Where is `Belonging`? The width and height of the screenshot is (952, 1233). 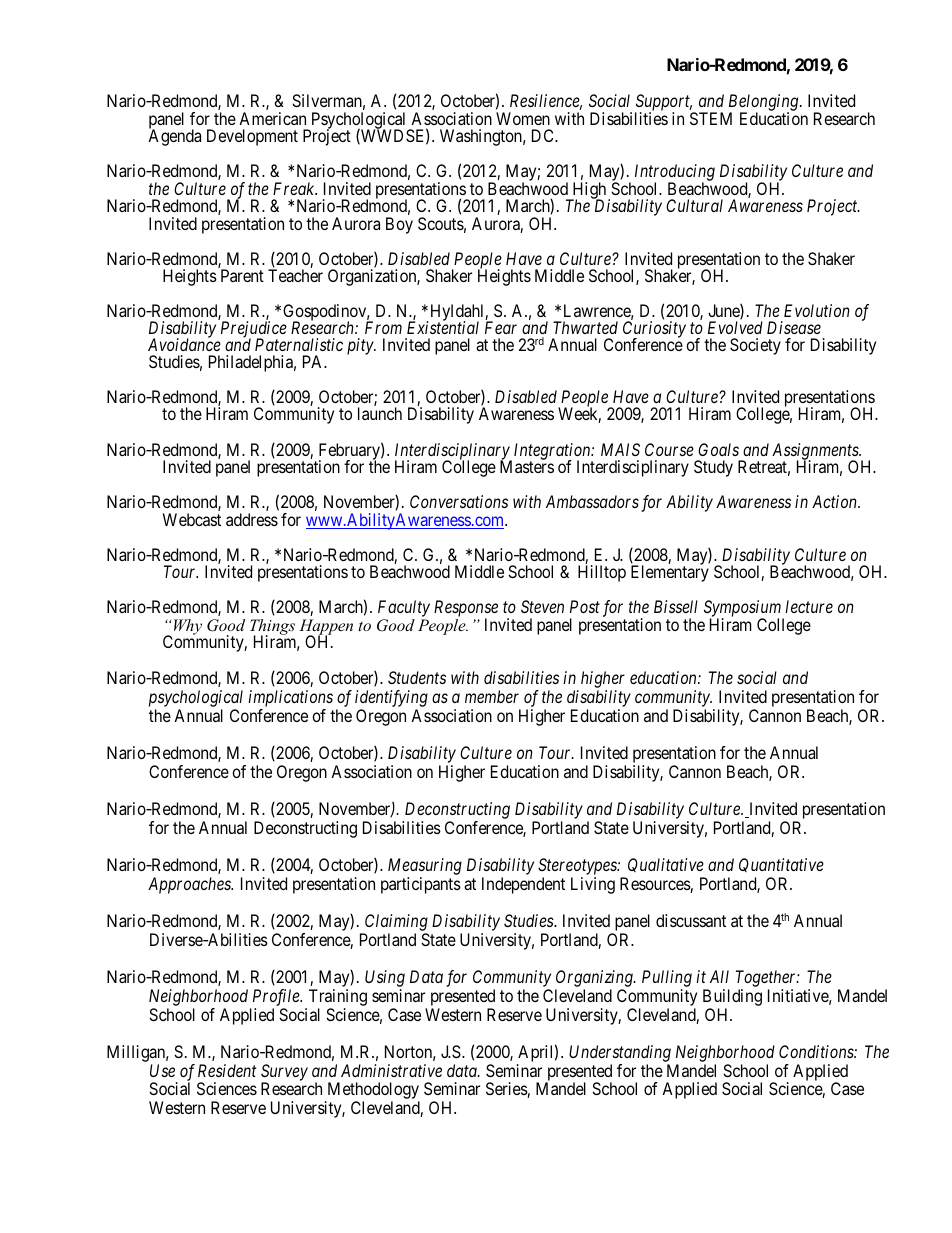
Belonging is located at coordinates (765, 104).
